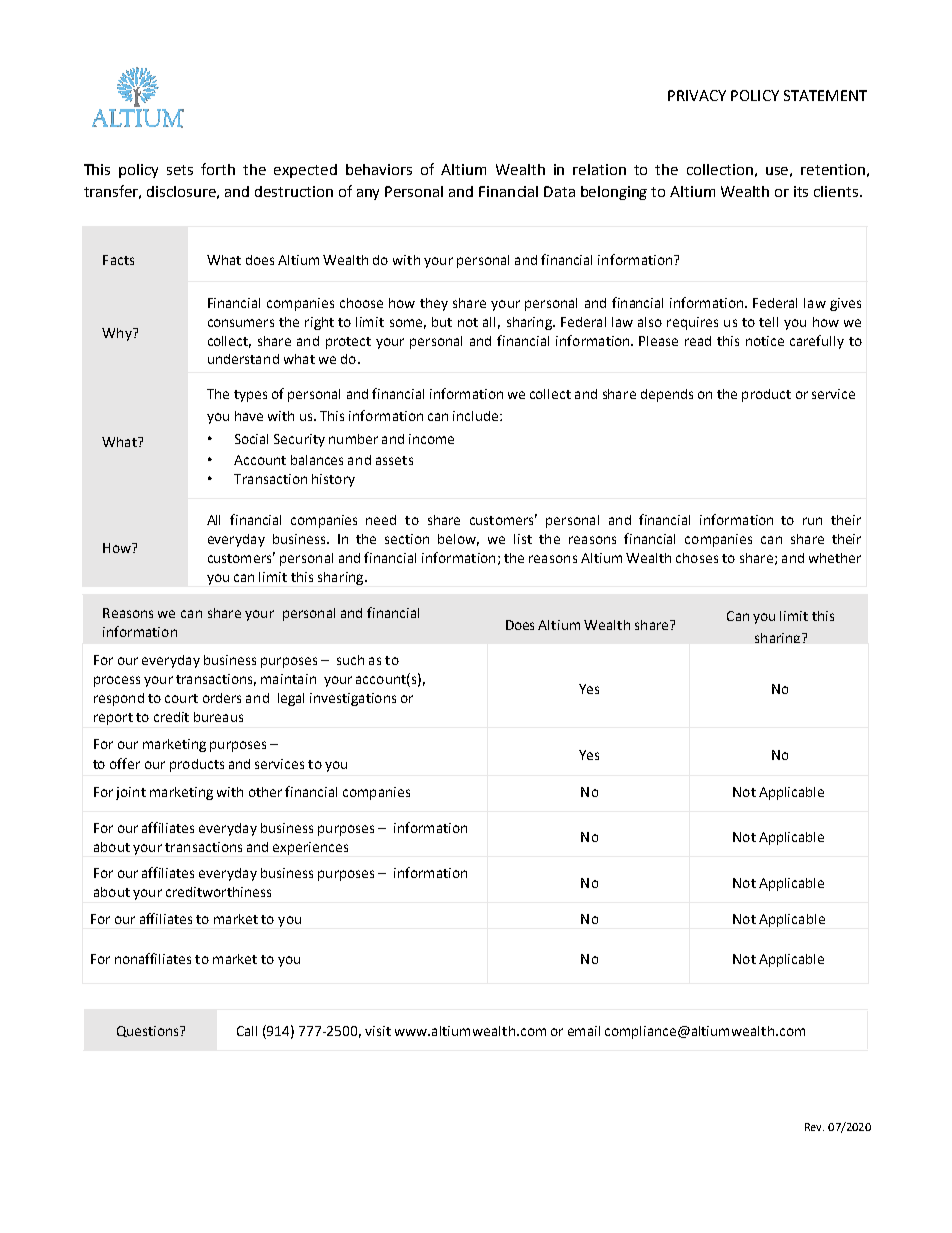 The width and height of the screenshot is (952, 1233). What do you see at coordinates (265, 792) in the screenshot?
I see `other` at bounding box center [265, 792].
